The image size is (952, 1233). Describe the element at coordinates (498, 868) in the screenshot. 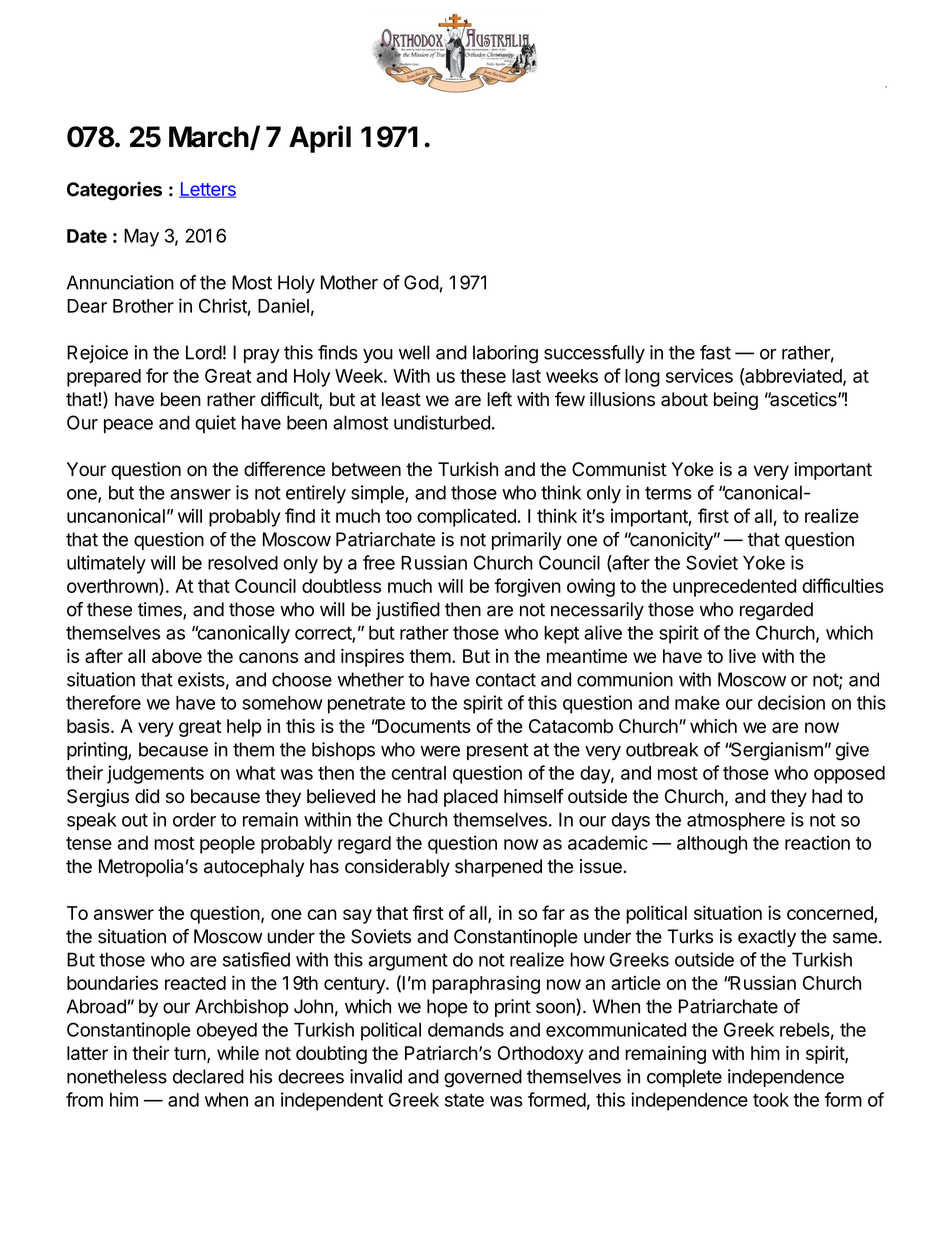

I see `sharpened` at that location.
